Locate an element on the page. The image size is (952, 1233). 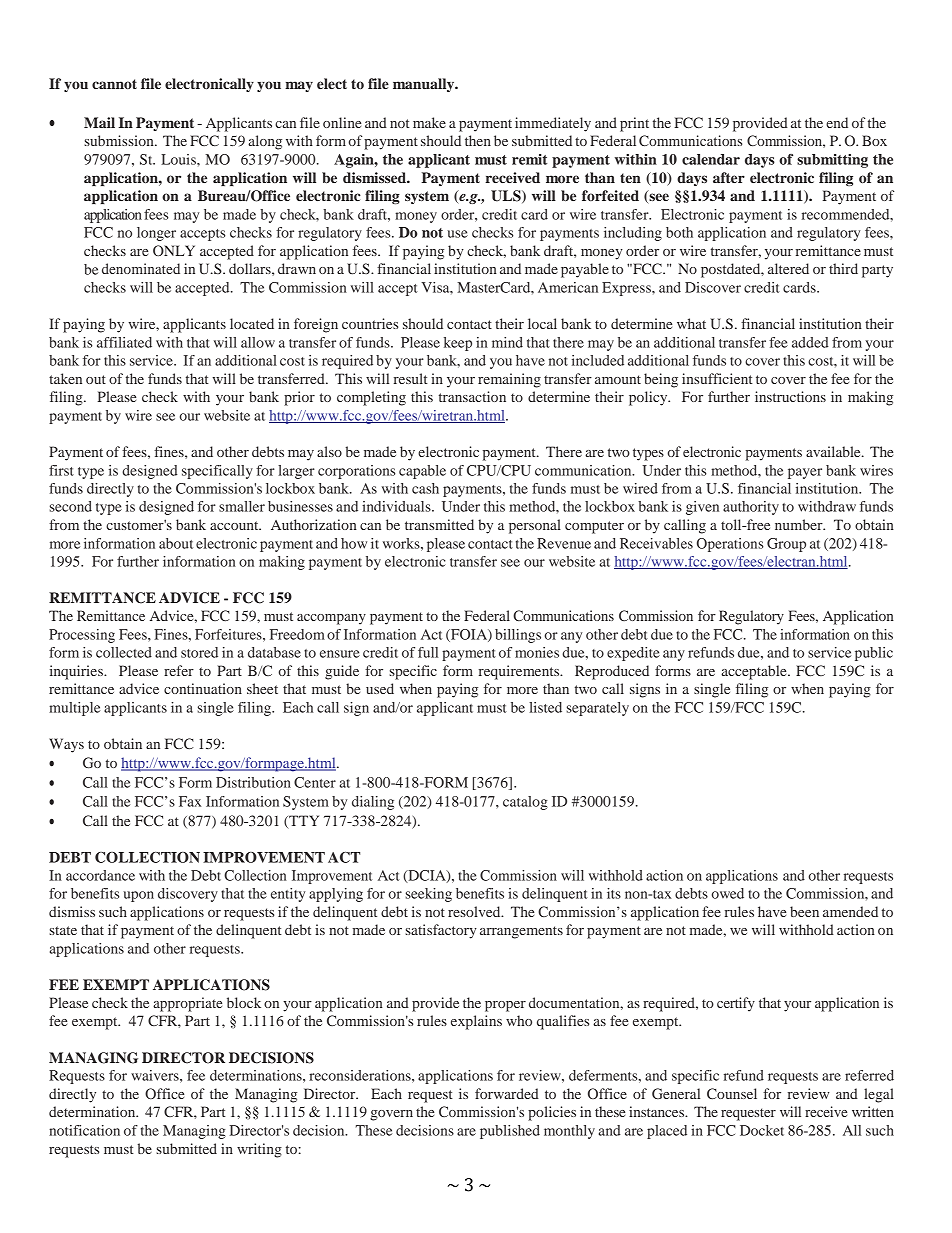
submission is located at coordinates (120, 140).
